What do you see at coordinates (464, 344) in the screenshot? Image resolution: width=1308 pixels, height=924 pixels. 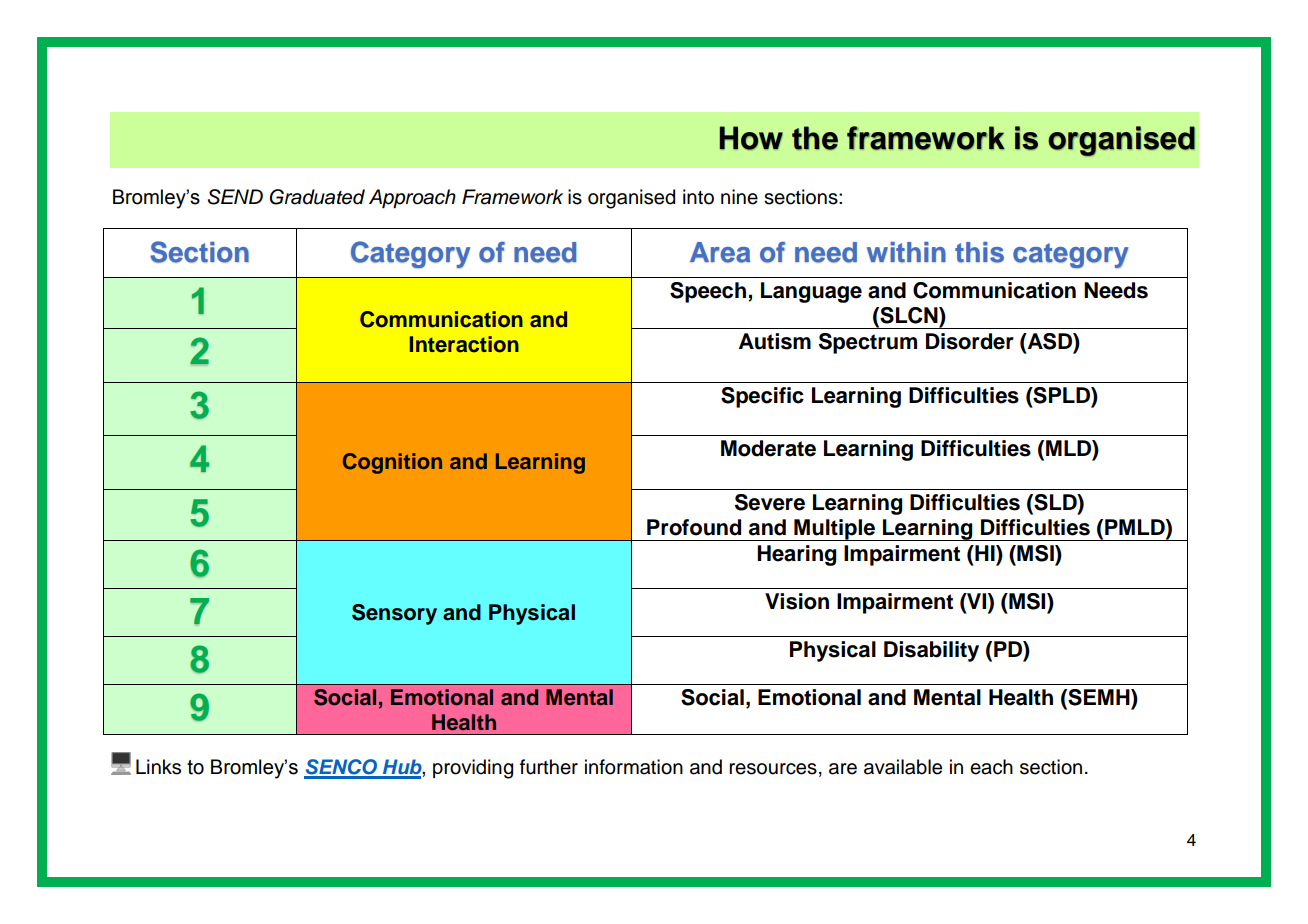 I see `Interaction` at bounding box center [464, 344].
